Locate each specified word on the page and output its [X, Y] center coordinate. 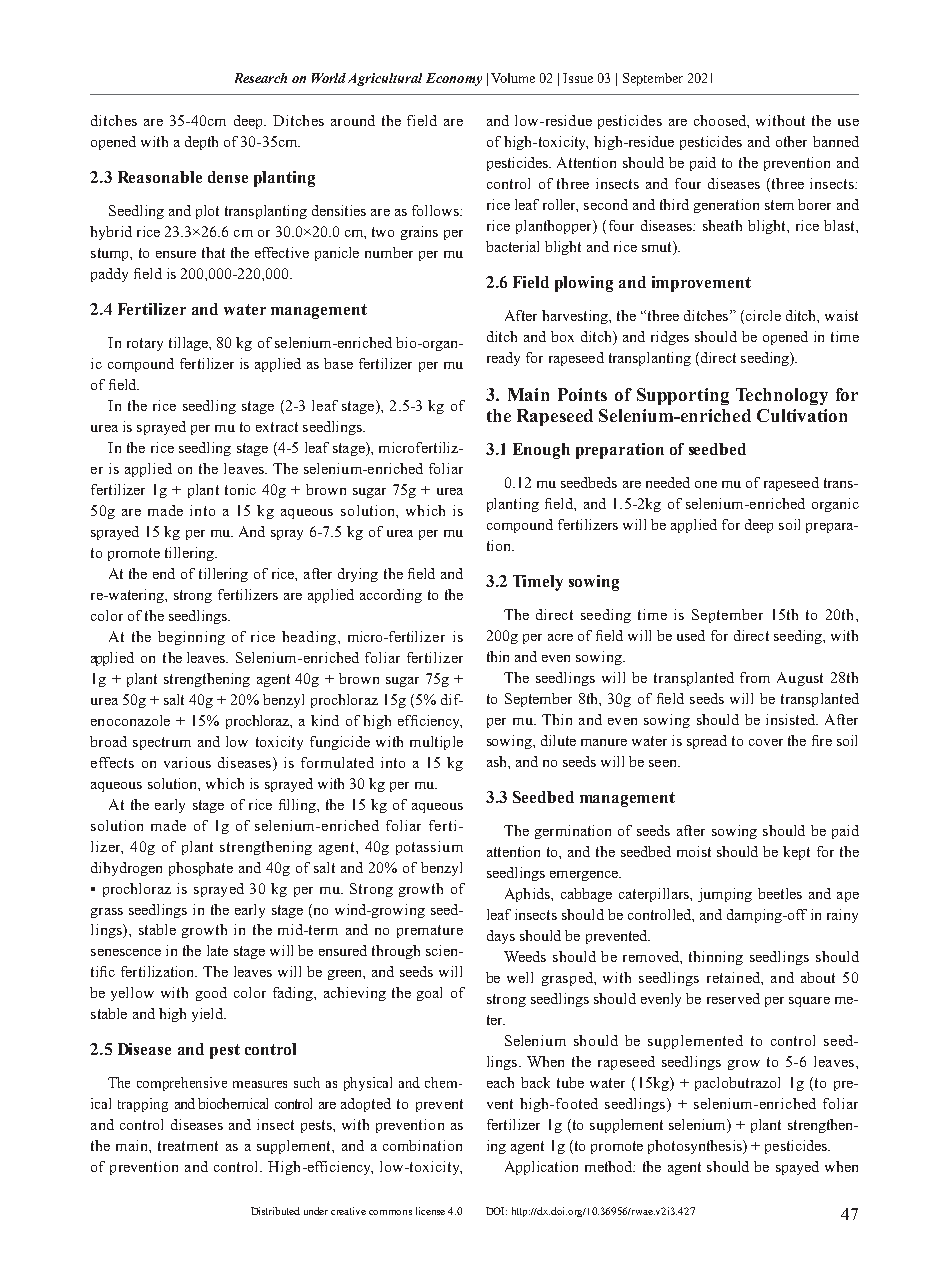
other [791, 141]
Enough [541, 451]
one [706, 484]
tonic [240, 489]
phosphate [201, 869]
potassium [429, 848]
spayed [797, 1168]
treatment [188, 1146]
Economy [454, 79]
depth [201, 143]
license [430, 1211]
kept [796, 853]
